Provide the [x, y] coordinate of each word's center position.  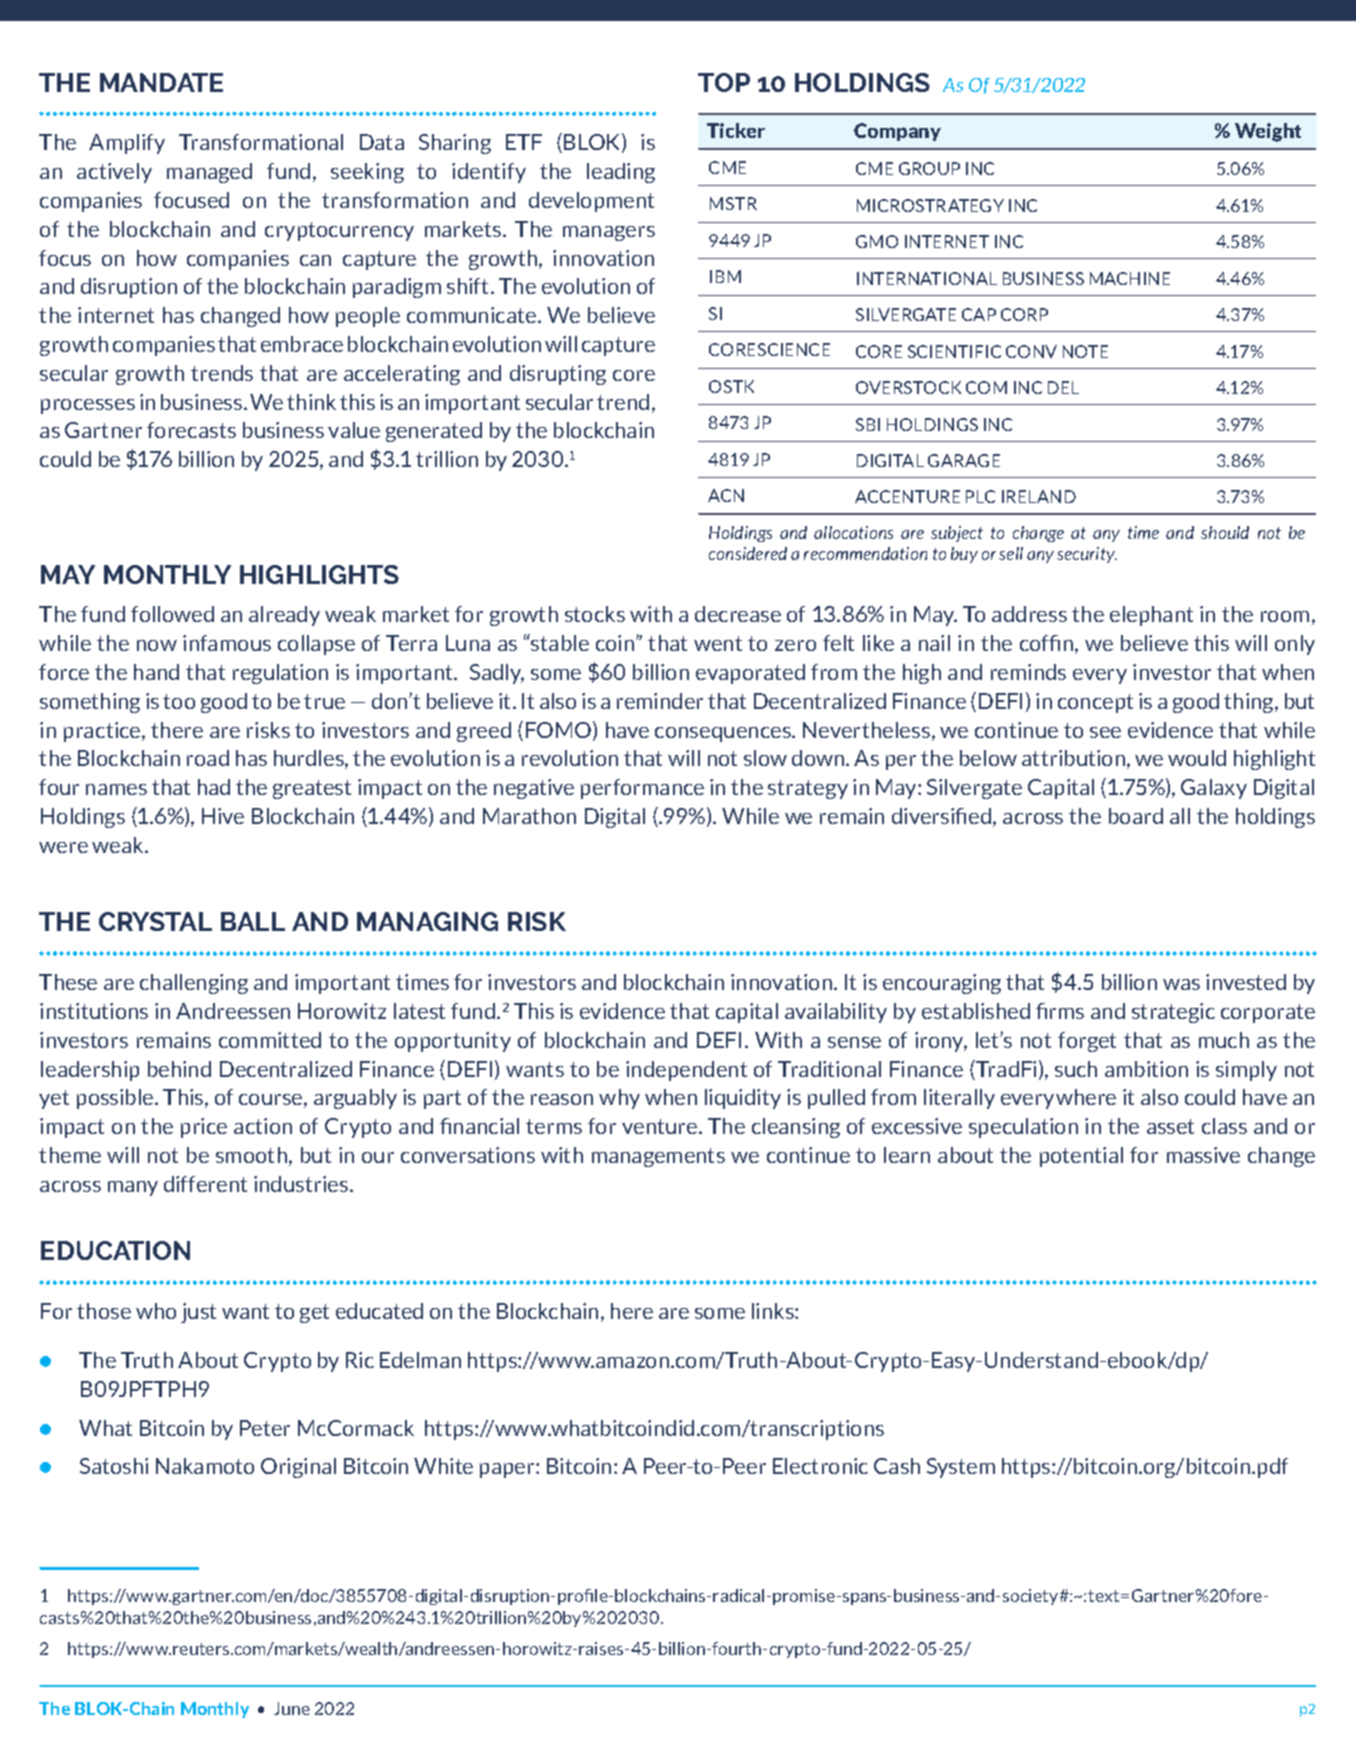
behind [179, 1069]
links [774, 1311]
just [198, 1313]
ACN [726, 495]
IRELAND [1039, 496]
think [311, 402]
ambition [1146, 1069]
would [1197, 758]
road [208, 758]
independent [686, 1071]
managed [209, 173]
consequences [724, 734]
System [961, 1468]
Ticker [736, 130]
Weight [1268, 132]
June [292, 1708]
